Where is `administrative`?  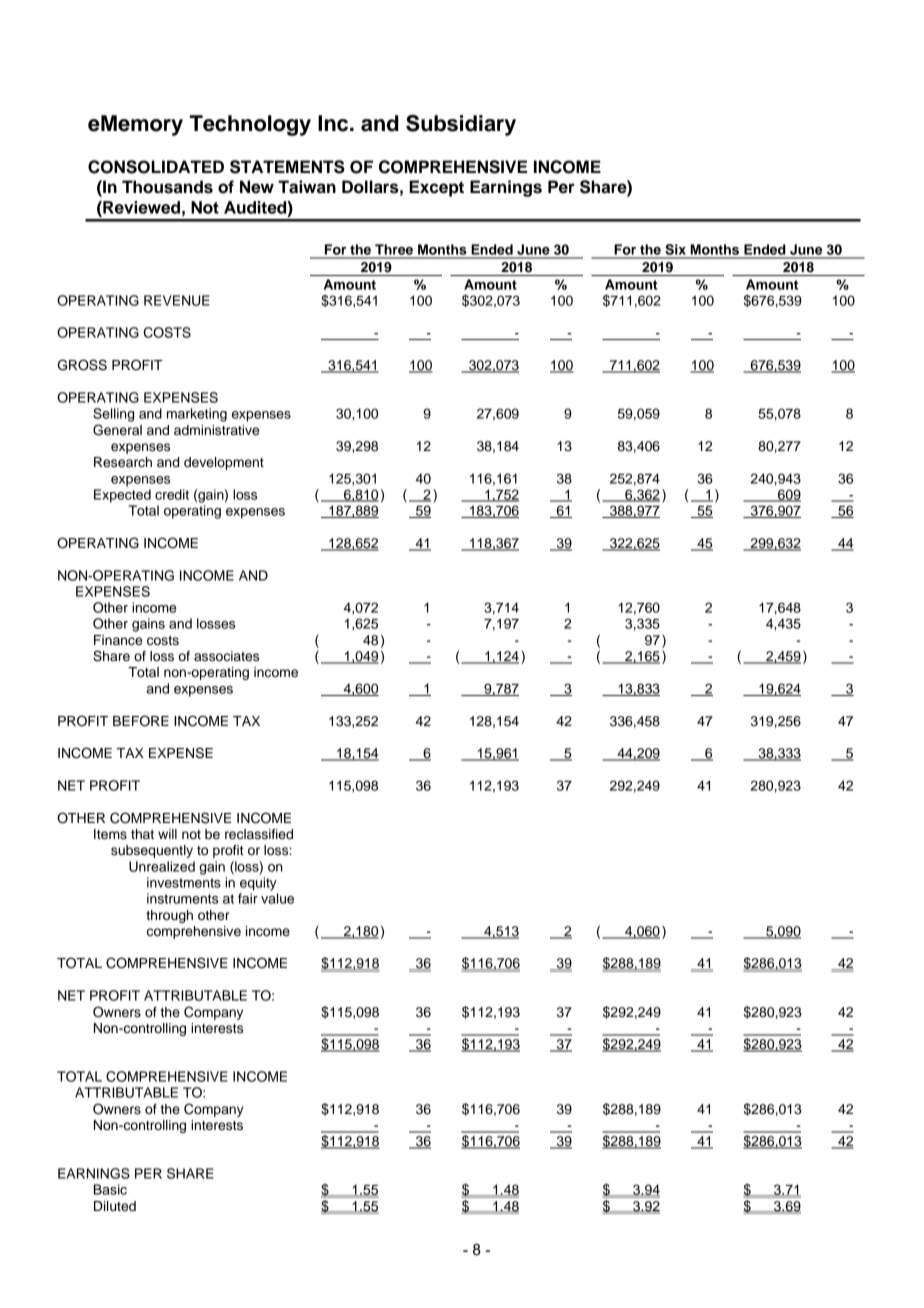
administrative is located at coordinates (216, 430).
